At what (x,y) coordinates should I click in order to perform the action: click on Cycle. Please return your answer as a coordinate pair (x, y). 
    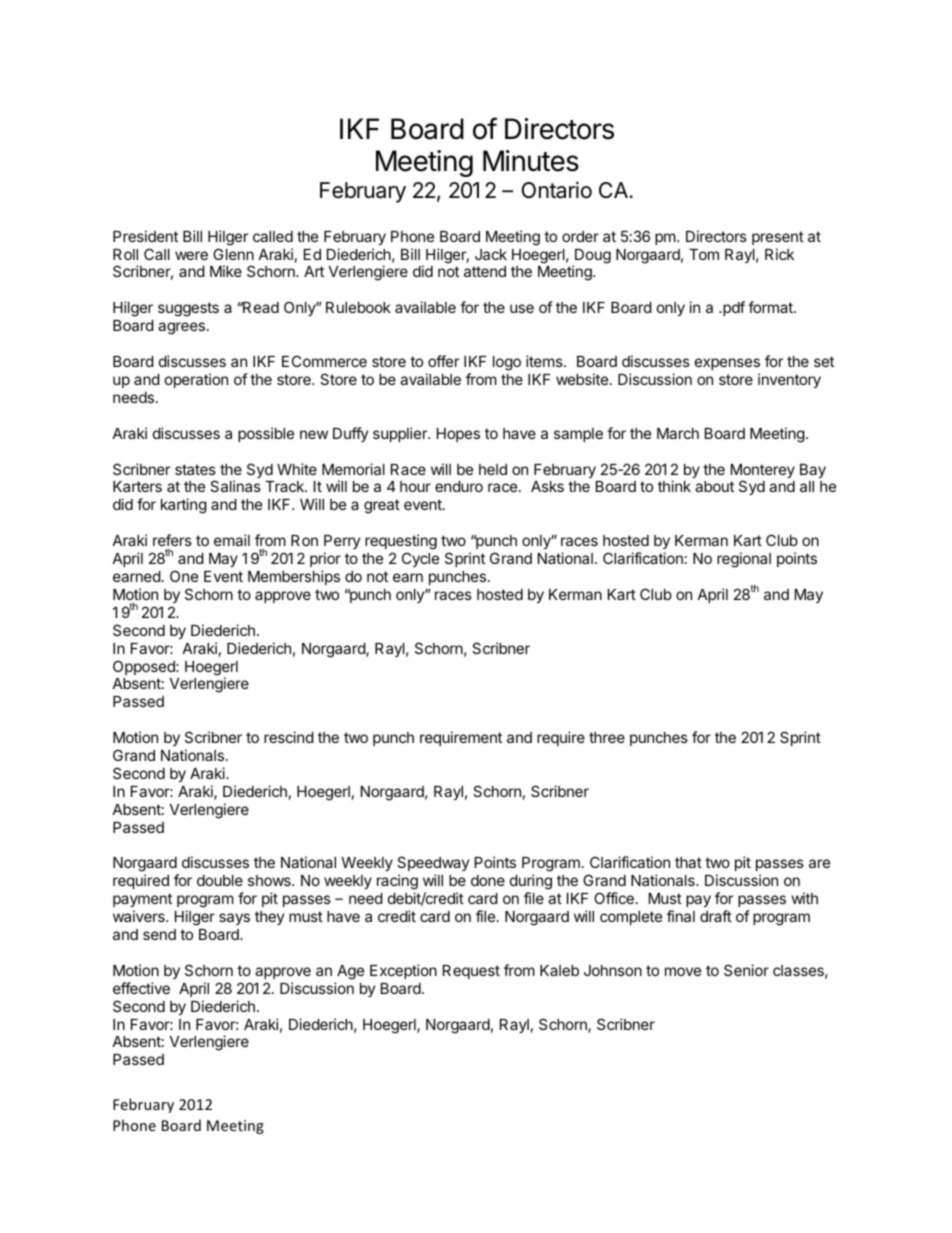
    Looking at the image, I should click on (420, 559).
